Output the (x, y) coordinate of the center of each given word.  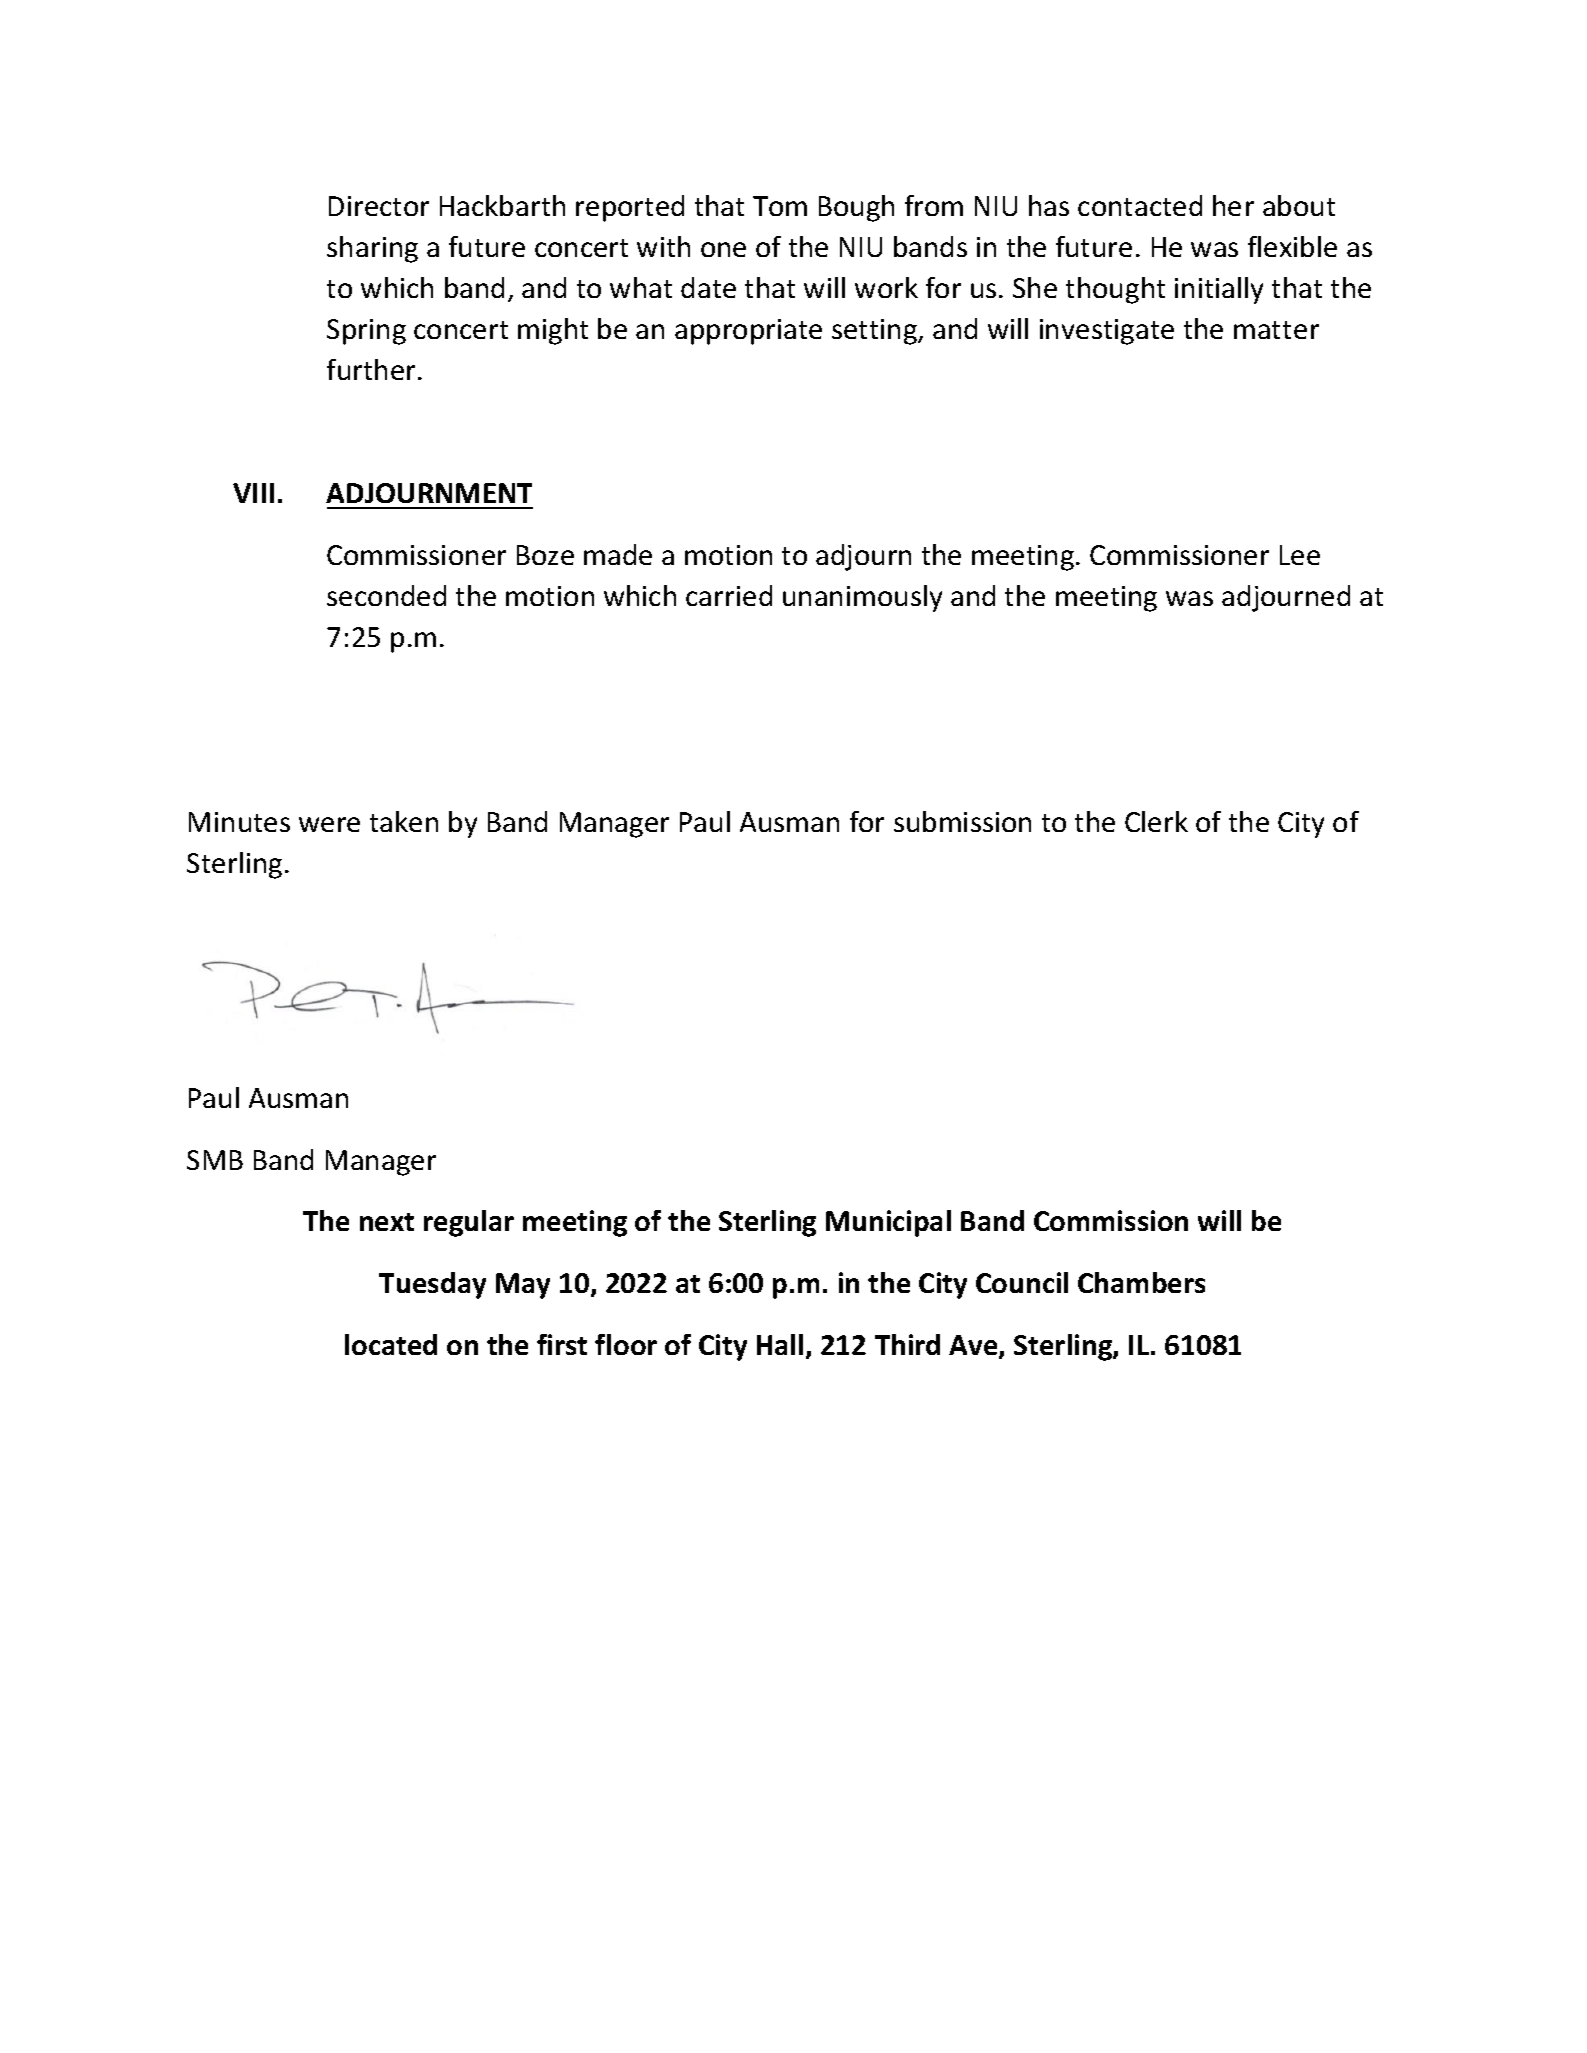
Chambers (1141, 1282)
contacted (1140, 205)
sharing (372, 249)
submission (962, 821)
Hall (780, 1344)
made (618, 554)
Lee (1300, 555)
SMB (215, 1160)
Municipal (888, 1223)
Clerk (1156, 821)
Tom (780, 206)
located (391, 1344)
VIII (253, 493)
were (329, 824)
